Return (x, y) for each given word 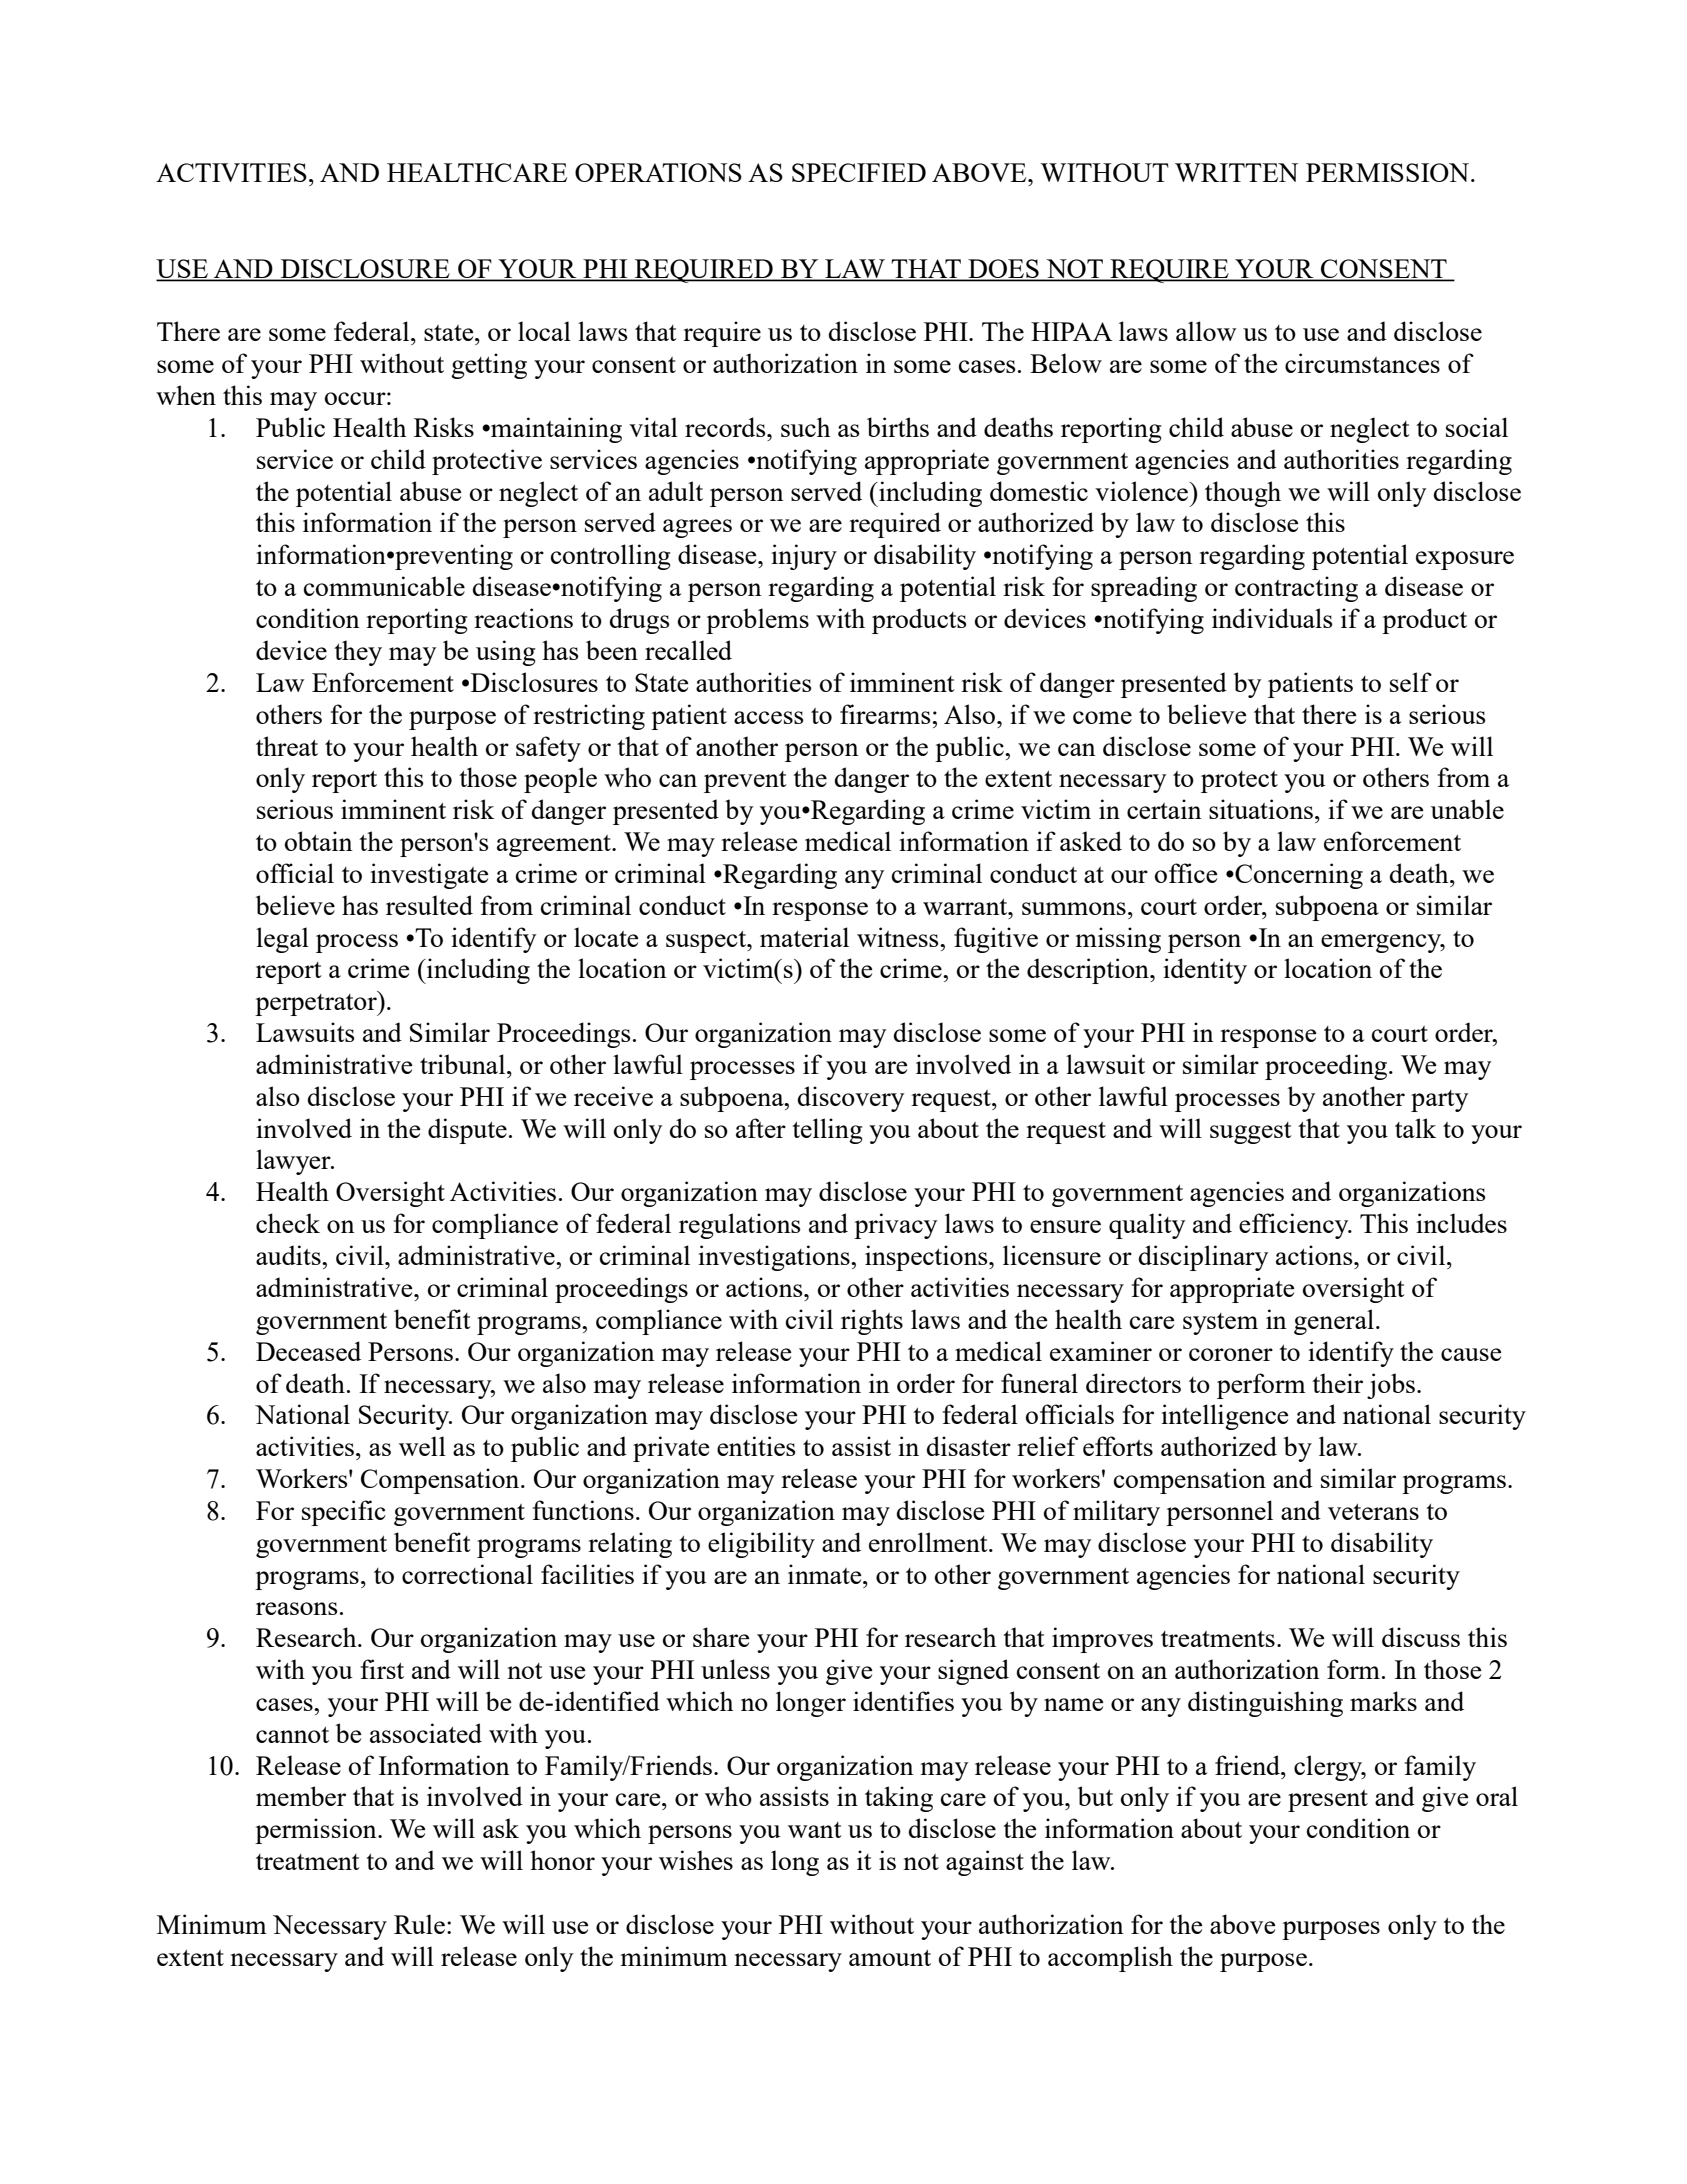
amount (890, 1958)
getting (489, 366)
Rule (419, 1924)
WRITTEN (1236, 172)
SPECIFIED (859, 172)
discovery (851, 1099)
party (1439, 1101)
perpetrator (317, 1004)
